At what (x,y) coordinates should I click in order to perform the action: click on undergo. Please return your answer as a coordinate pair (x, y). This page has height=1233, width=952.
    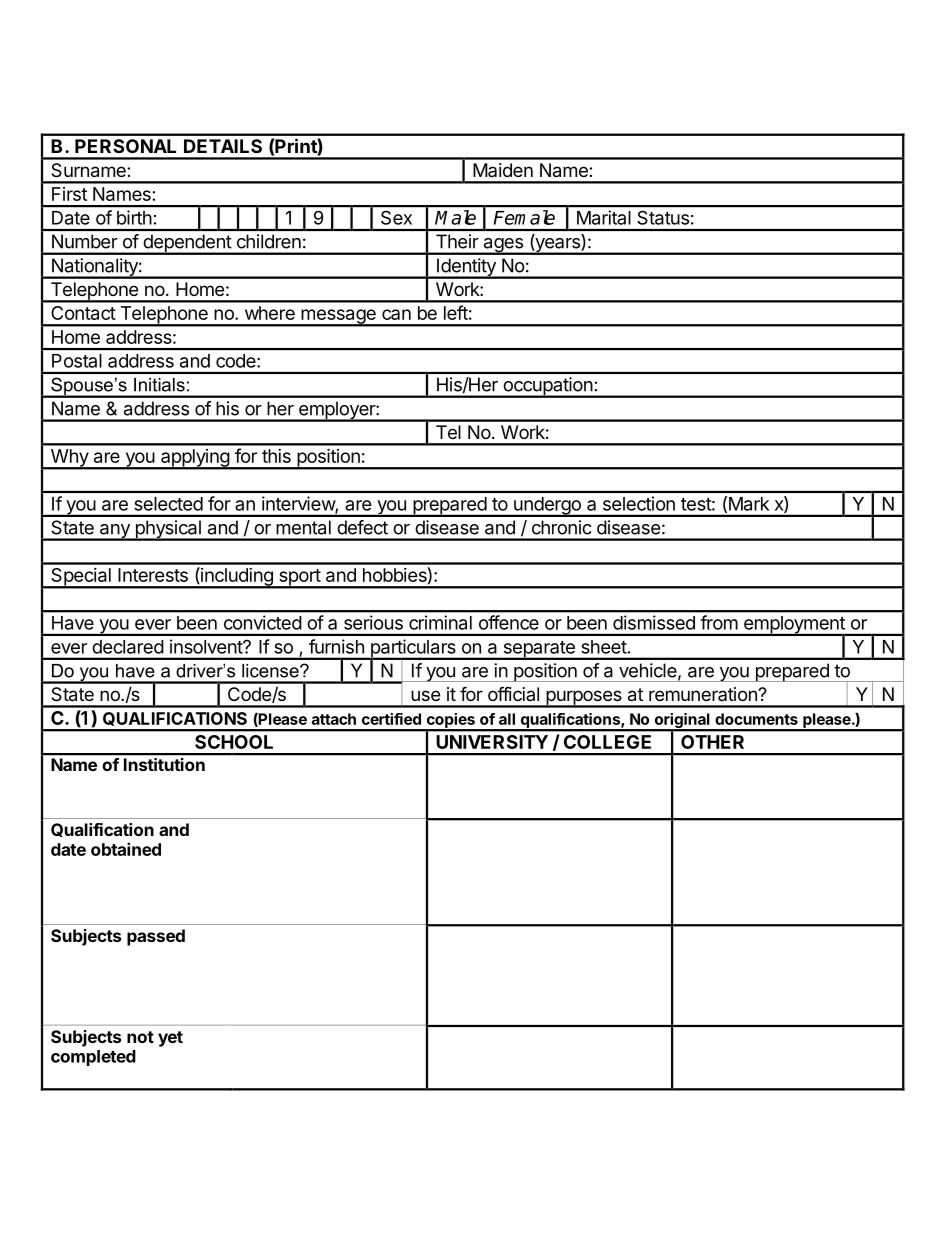
    Looking at the image, I should click on (547, 507).
